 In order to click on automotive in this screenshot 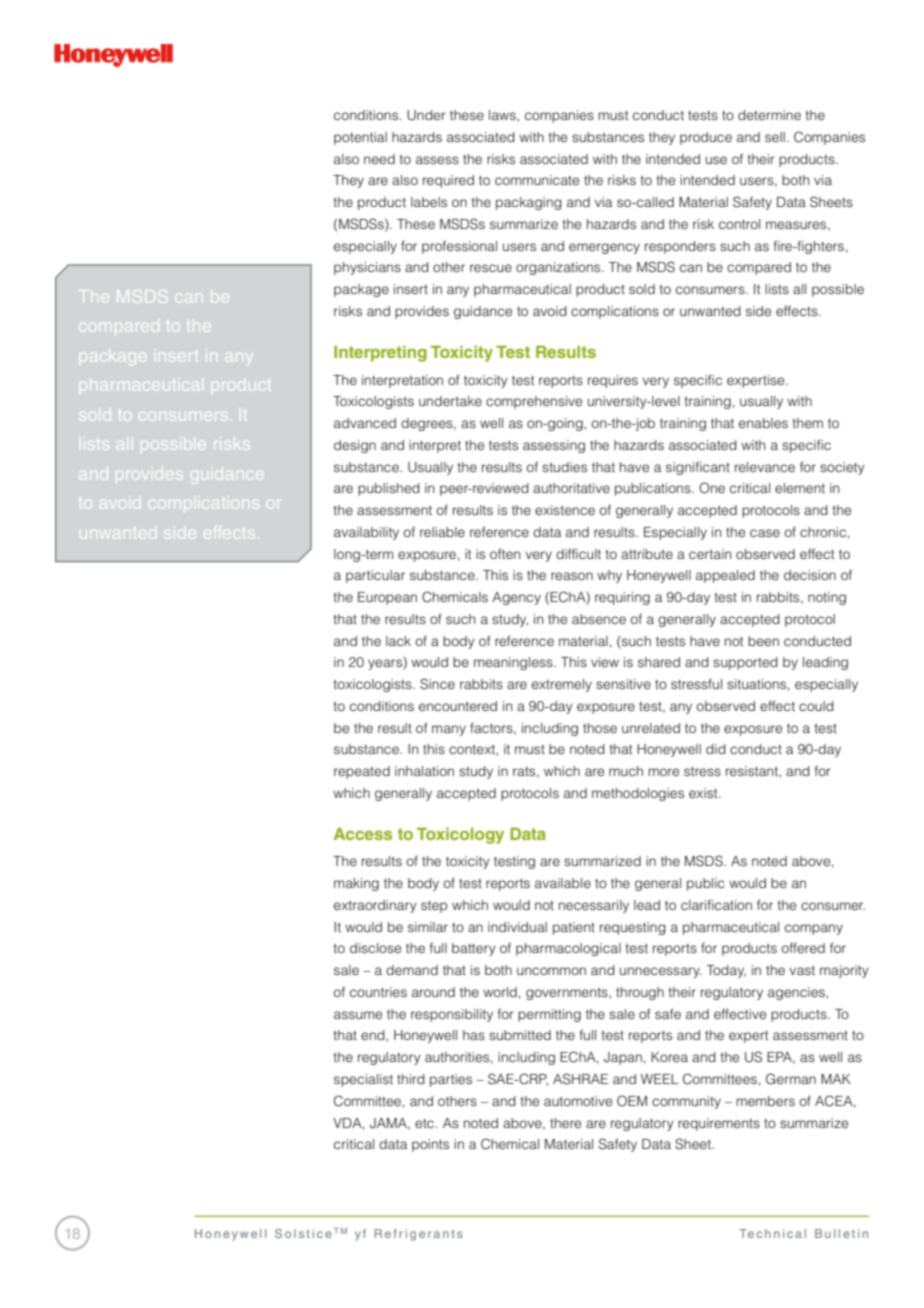, I will do `click(578, 1101)`.
